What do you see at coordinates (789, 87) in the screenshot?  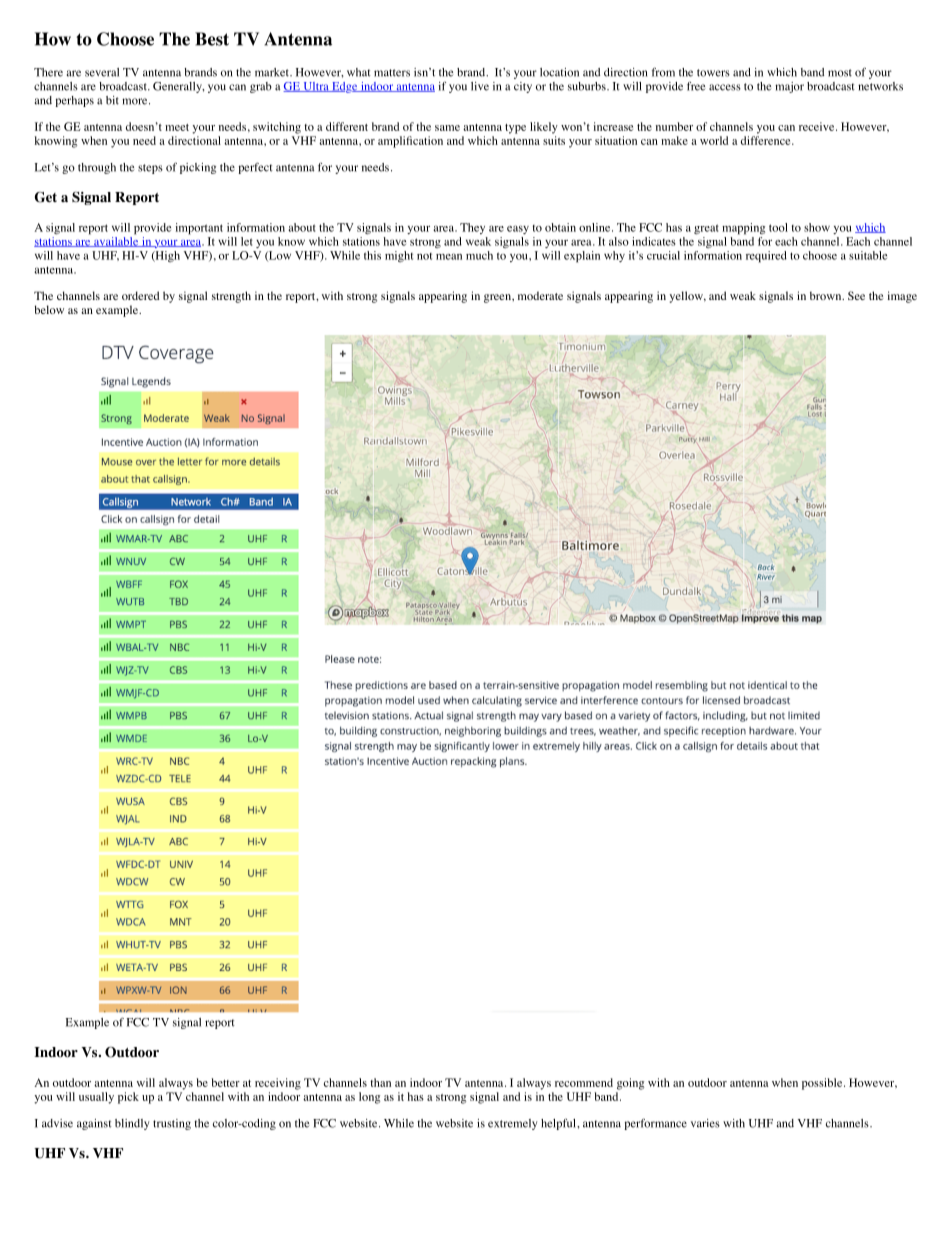 I see `major` at bounding box center [789, 87].
